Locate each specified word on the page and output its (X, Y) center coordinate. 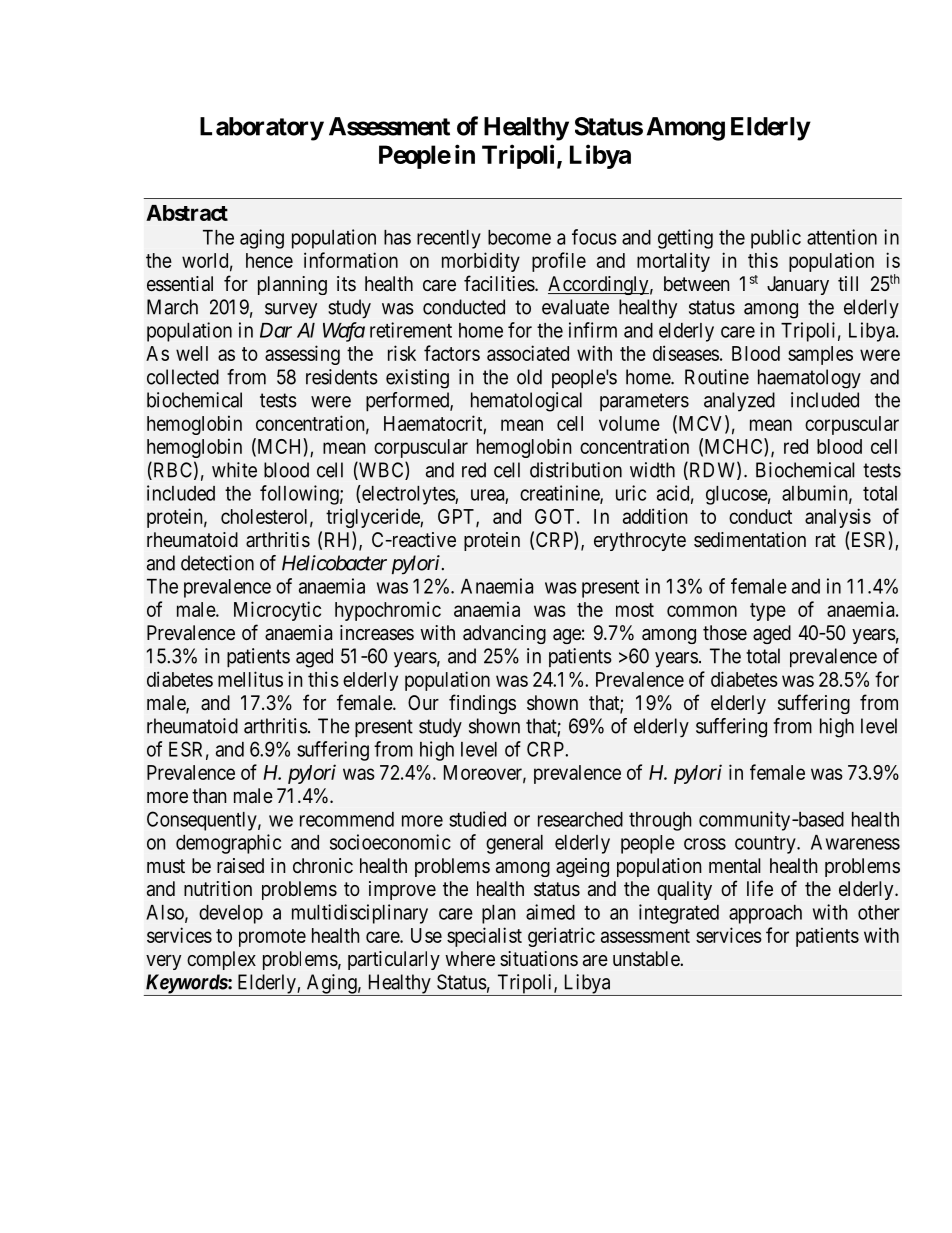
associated (528, 353)
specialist (484, 937)
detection (217, 563)
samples (820, 355)
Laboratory (262, 129)
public (776, 239)
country (766, 845)
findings (482, 704)
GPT (457, 517)
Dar (276, 330)
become (519, 237)
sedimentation (750, 539)
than (209, 796)
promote (272, 938)
